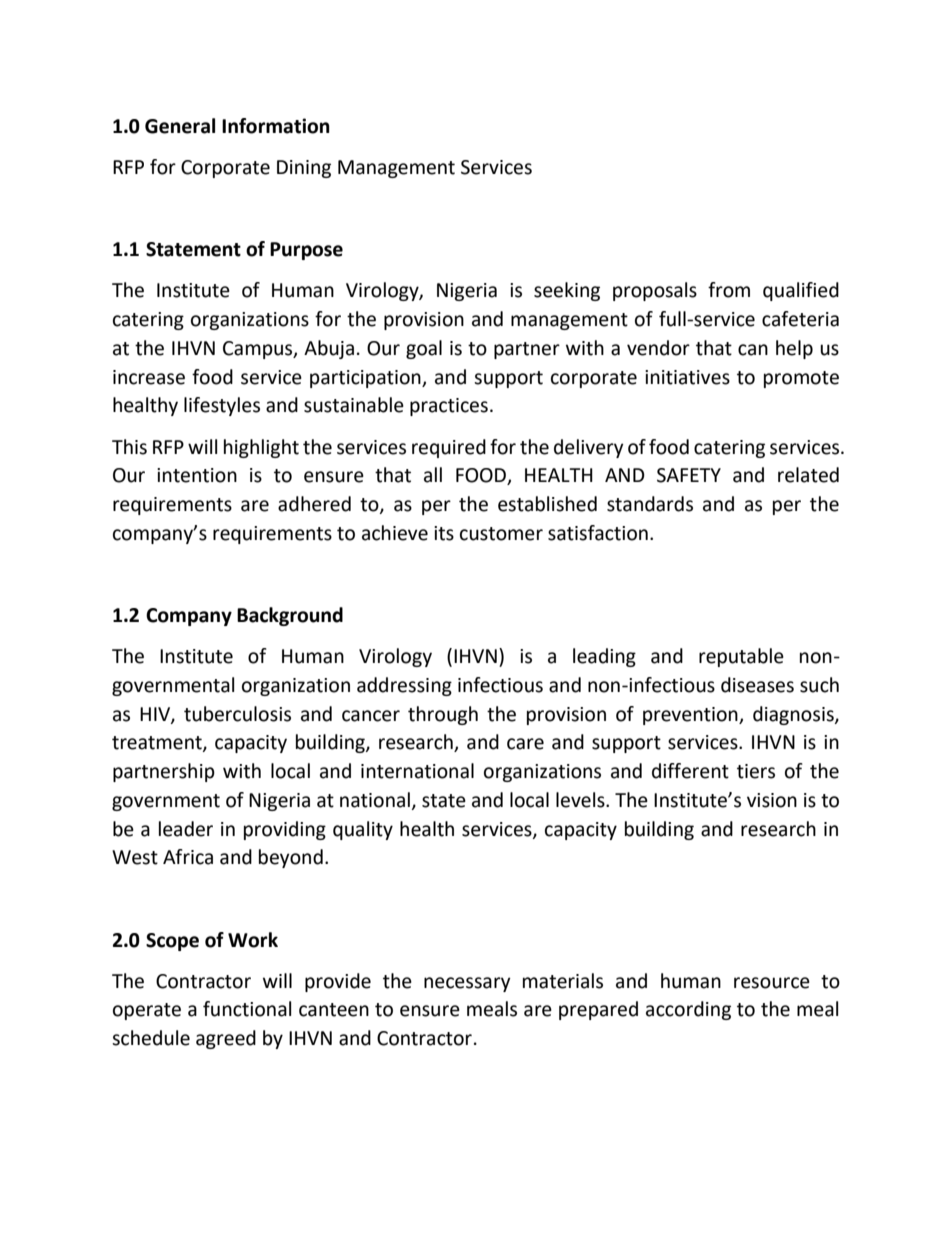  I want to click on Dining, so click(304, 169).
